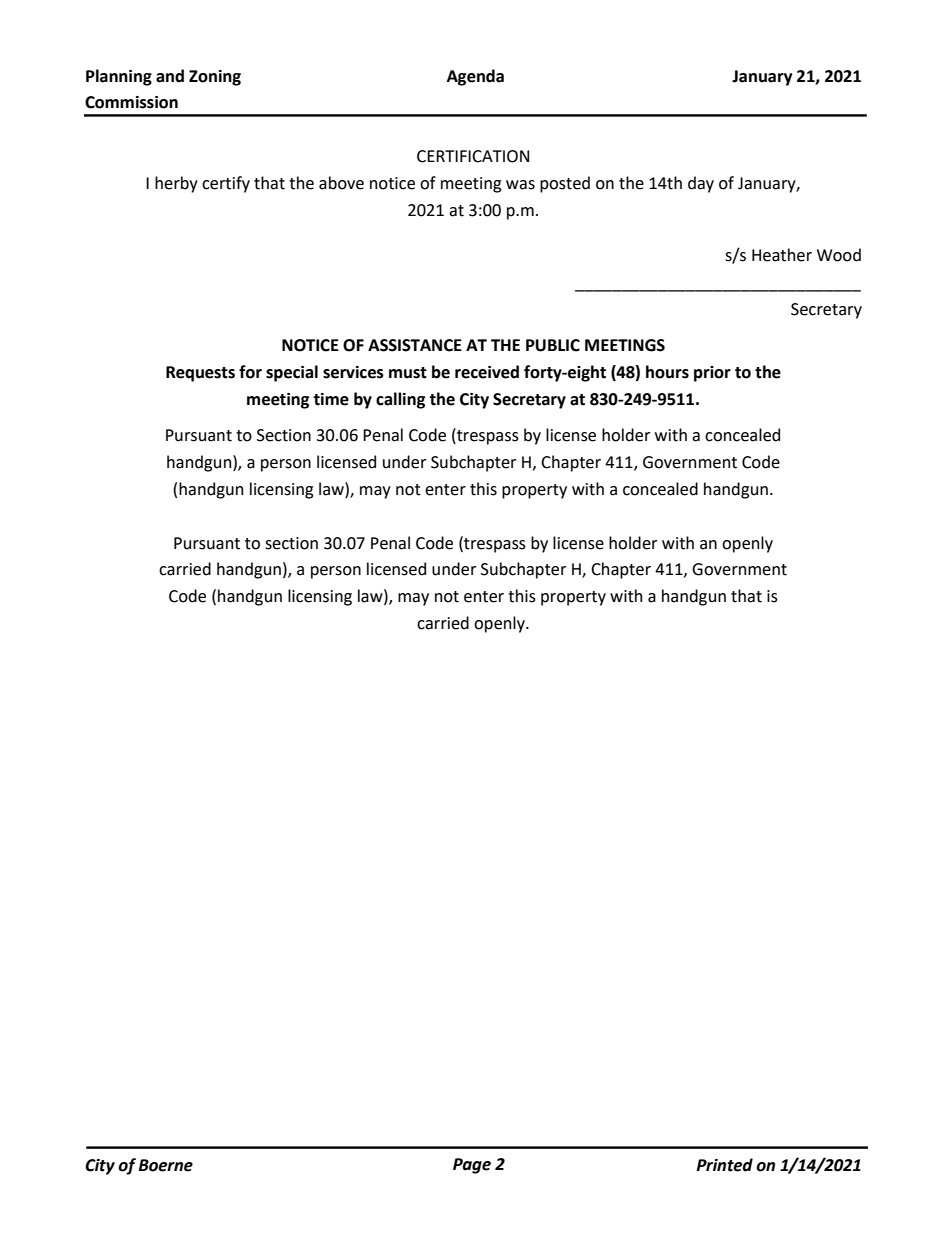 This image has height=1233, width=952. I want to click on special, so click(292, 373).
